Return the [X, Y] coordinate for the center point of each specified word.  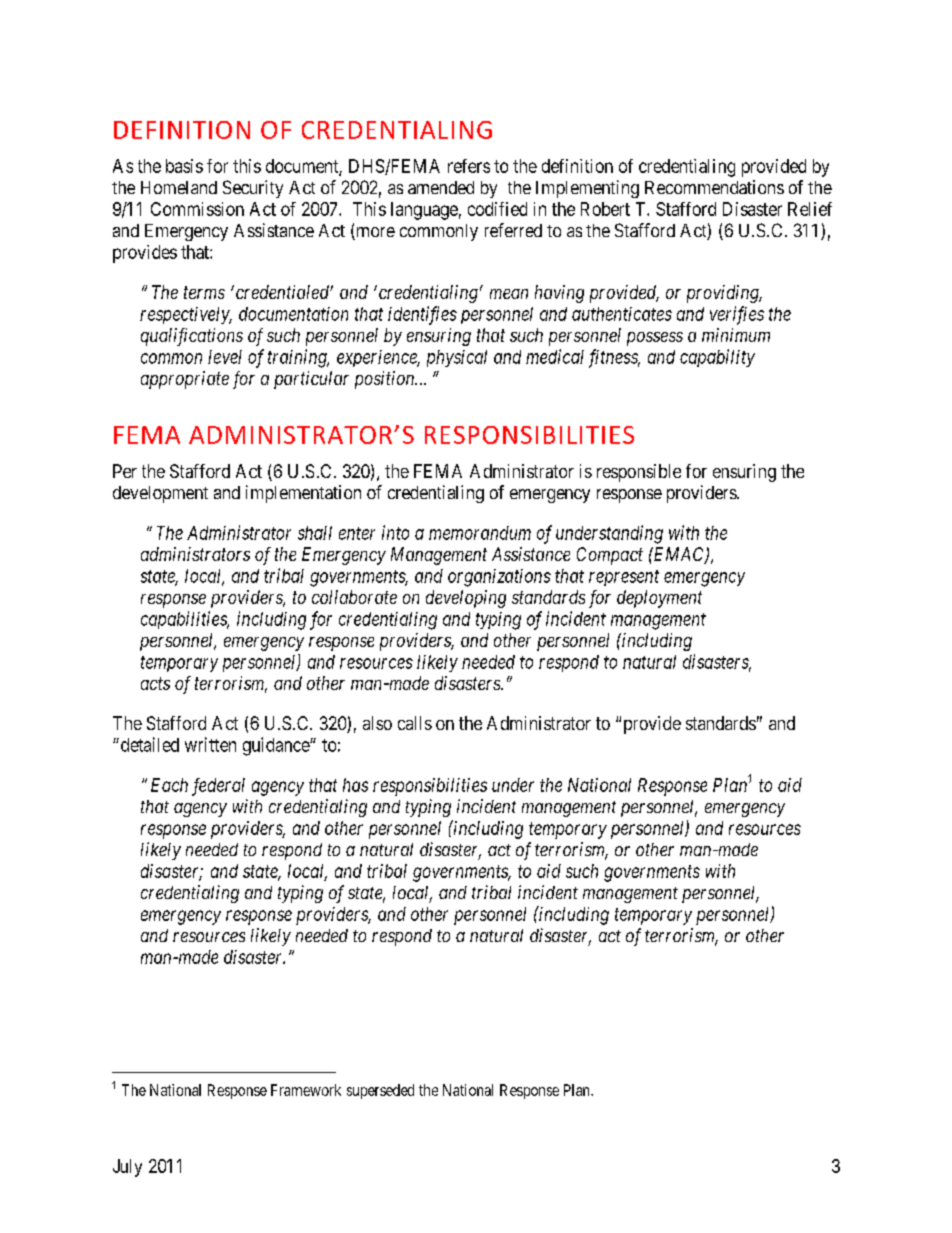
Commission [197, 209]
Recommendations [714, 187]
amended [441, 187]
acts [155, 683]
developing [466, 599]
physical [457, 358]
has [355, 785]
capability [717, 358]
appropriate [185, 380]
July [127, 1168]
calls [415, 723]
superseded [380, 1091]
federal [218, 787]
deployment [659, 599]
